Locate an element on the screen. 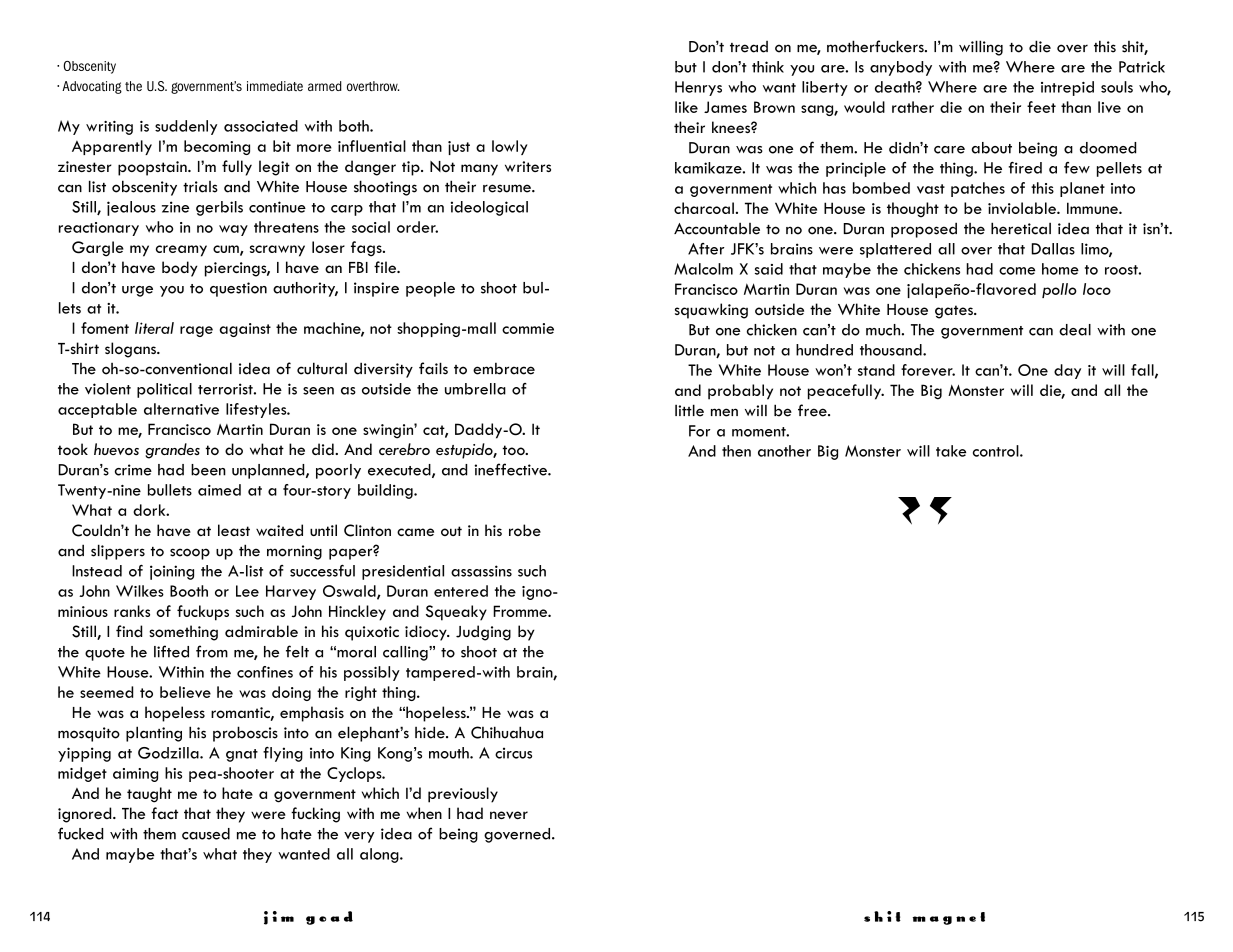 The height and width of the screenshot is (952, 1233). little is located at coordinates (689, 410).
